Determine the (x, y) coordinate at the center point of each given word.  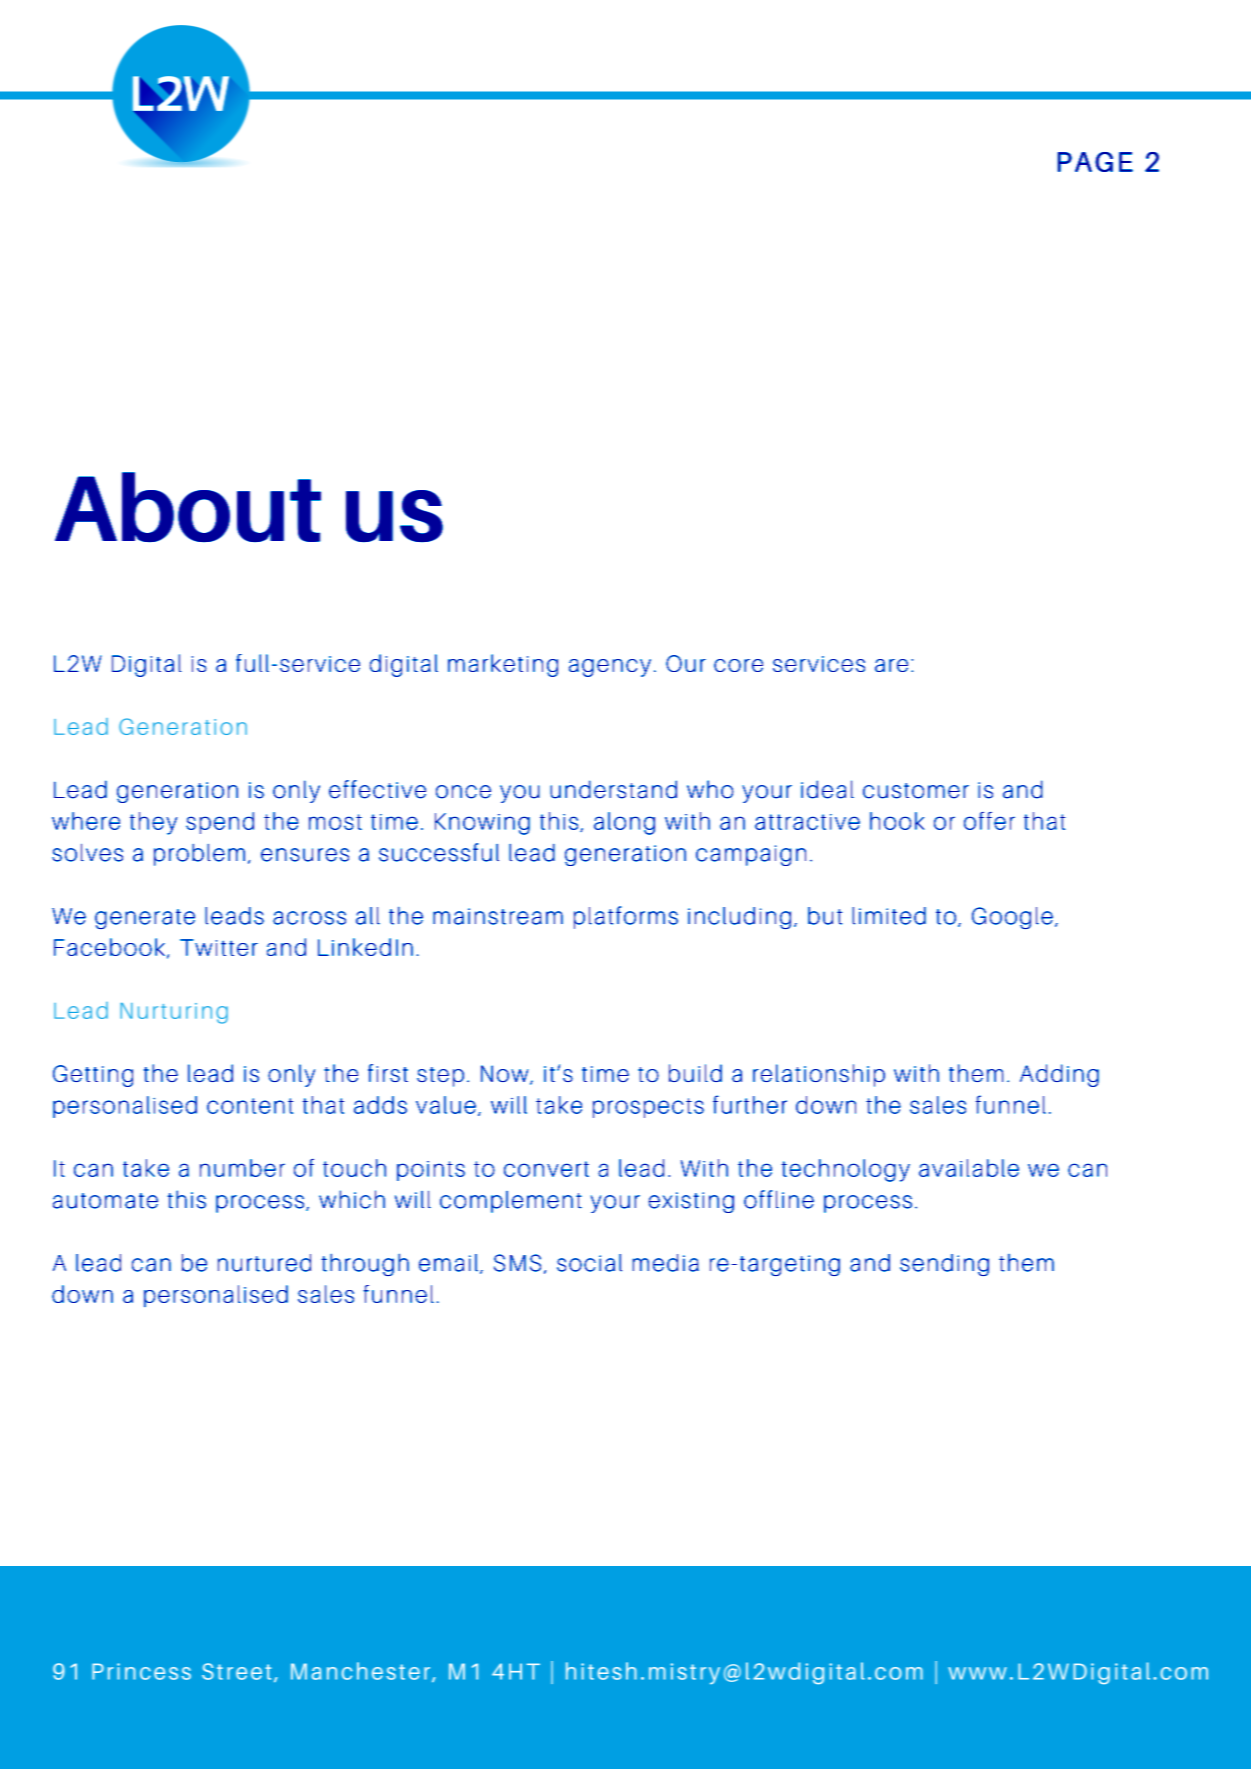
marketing (503, 665)
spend (220, 823)
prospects (648, 1108)
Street (237, 1671)
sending (944, 1265)
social (589, 1263)
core (738, 665)
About (188, 507)
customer (916, 791)
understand (613, 789)
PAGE (1095, 162)
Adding (1059, 1075)
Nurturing (174, 1013)
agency (610, 668)
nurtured (264, 1263)
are (891, 665)
